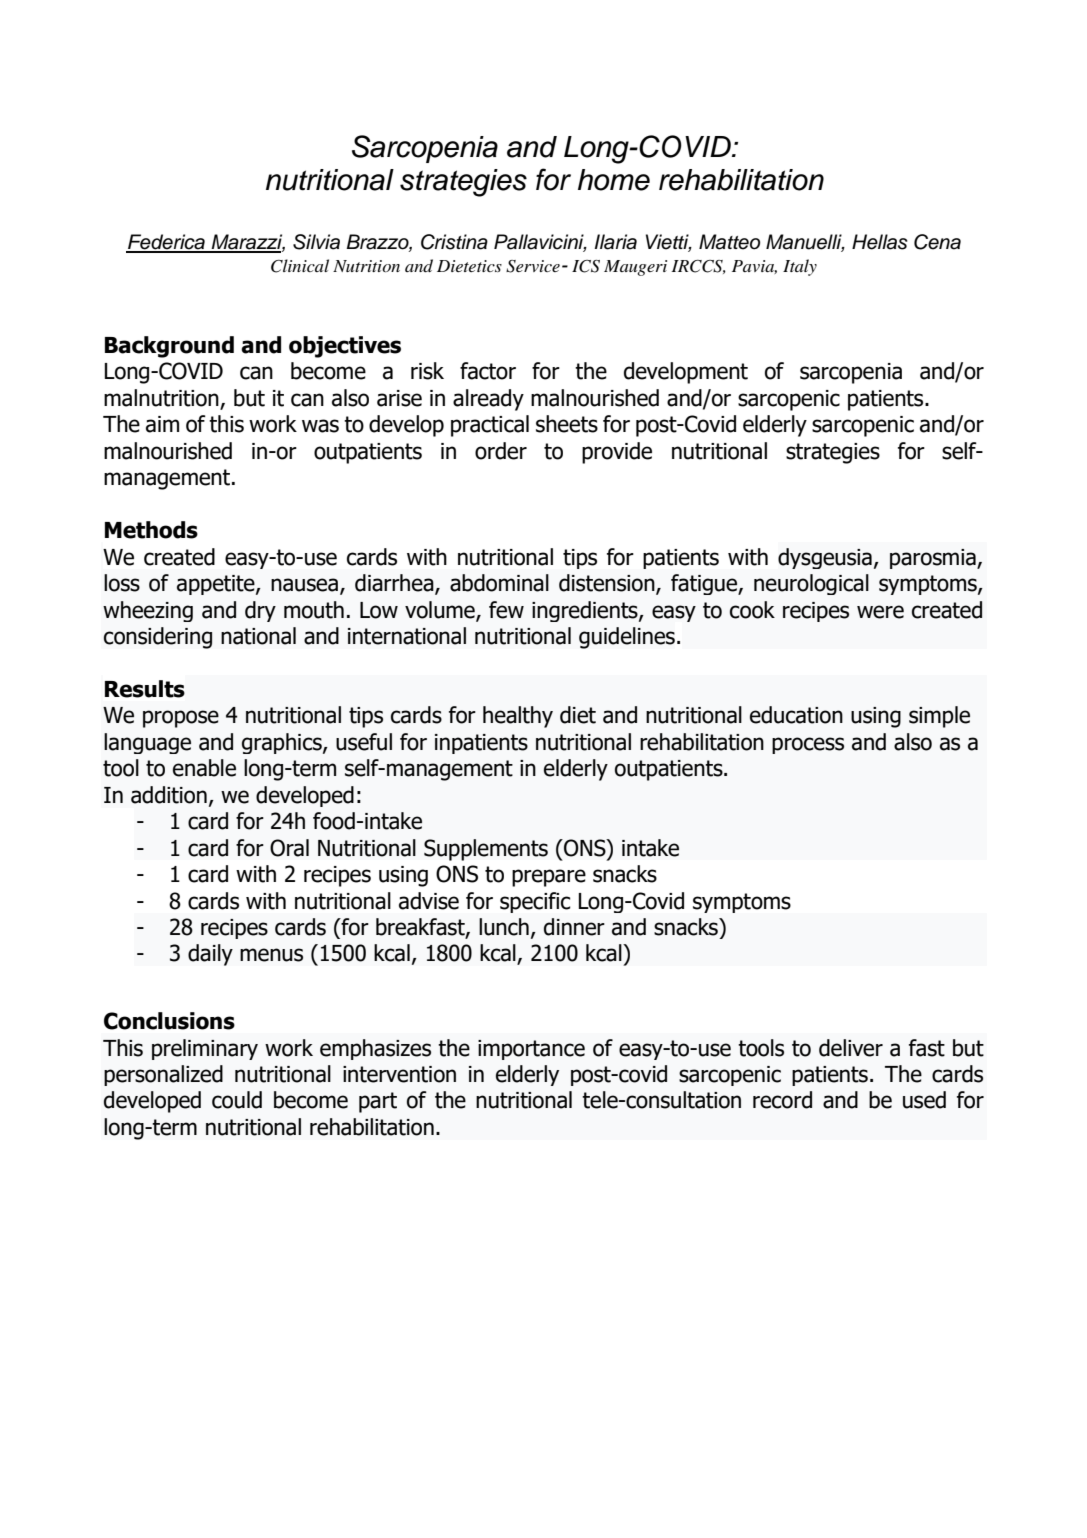 Image resolution: width=1087 pixels, height=1538 pixels. I want to click on provide, so click(617, 453).
